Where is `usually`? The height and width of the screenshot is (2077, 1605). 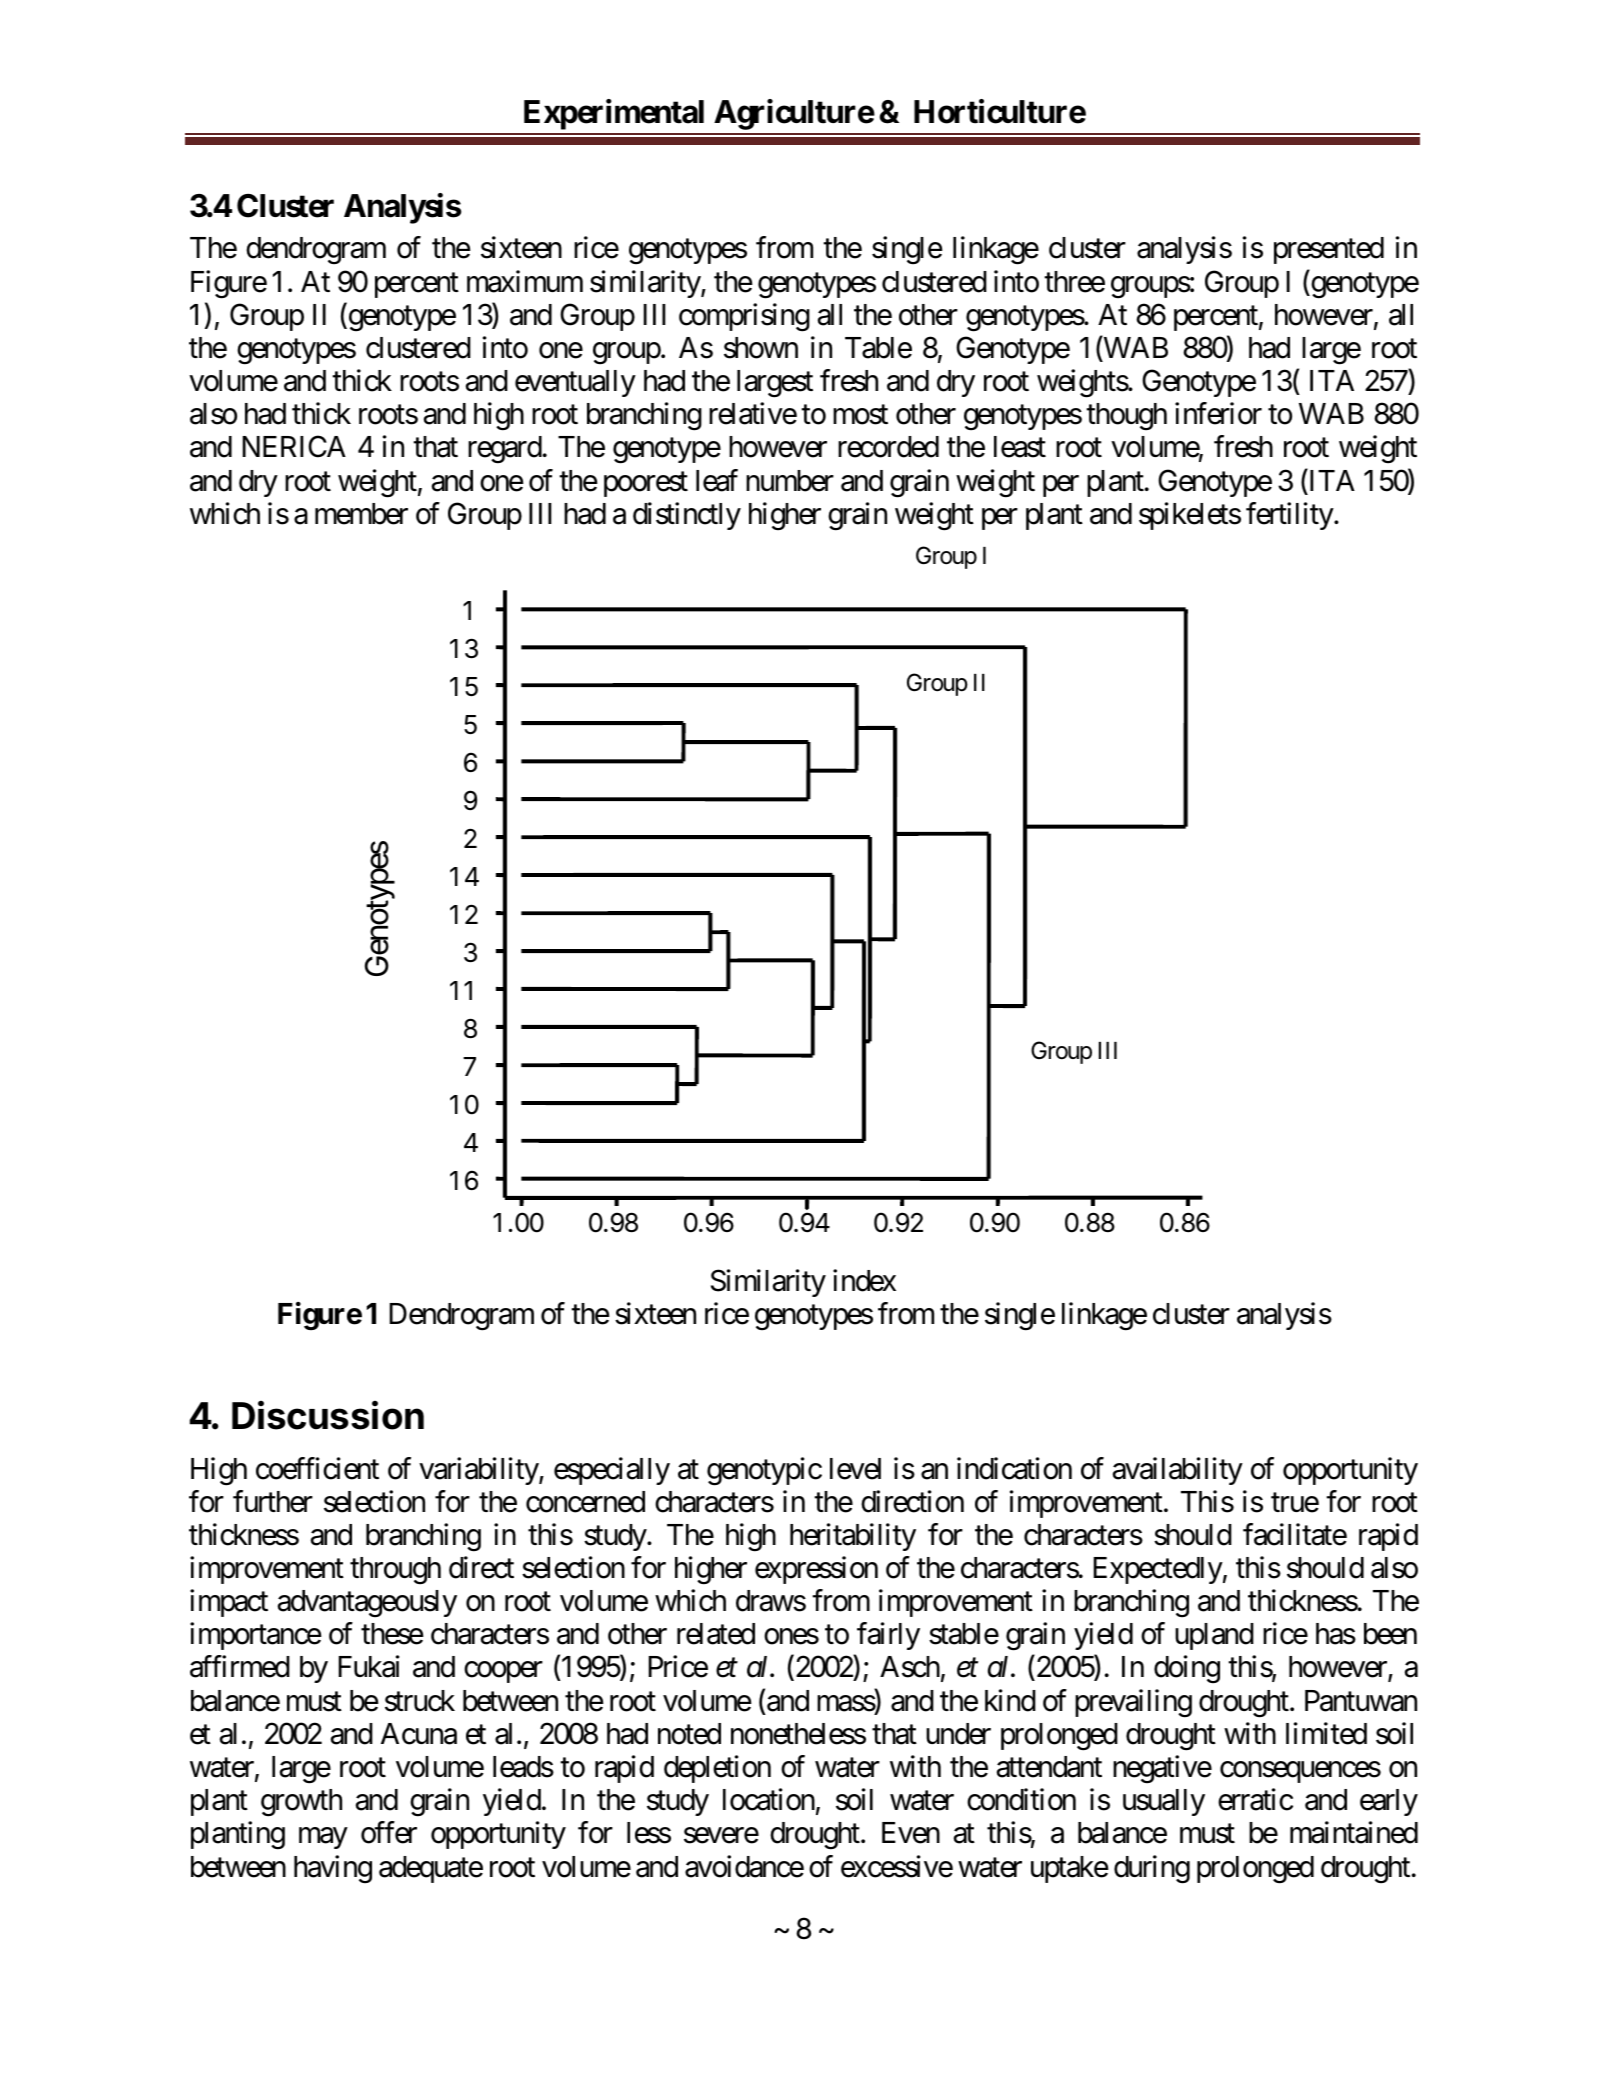 usually is located at coordinates (1164, 1802).
